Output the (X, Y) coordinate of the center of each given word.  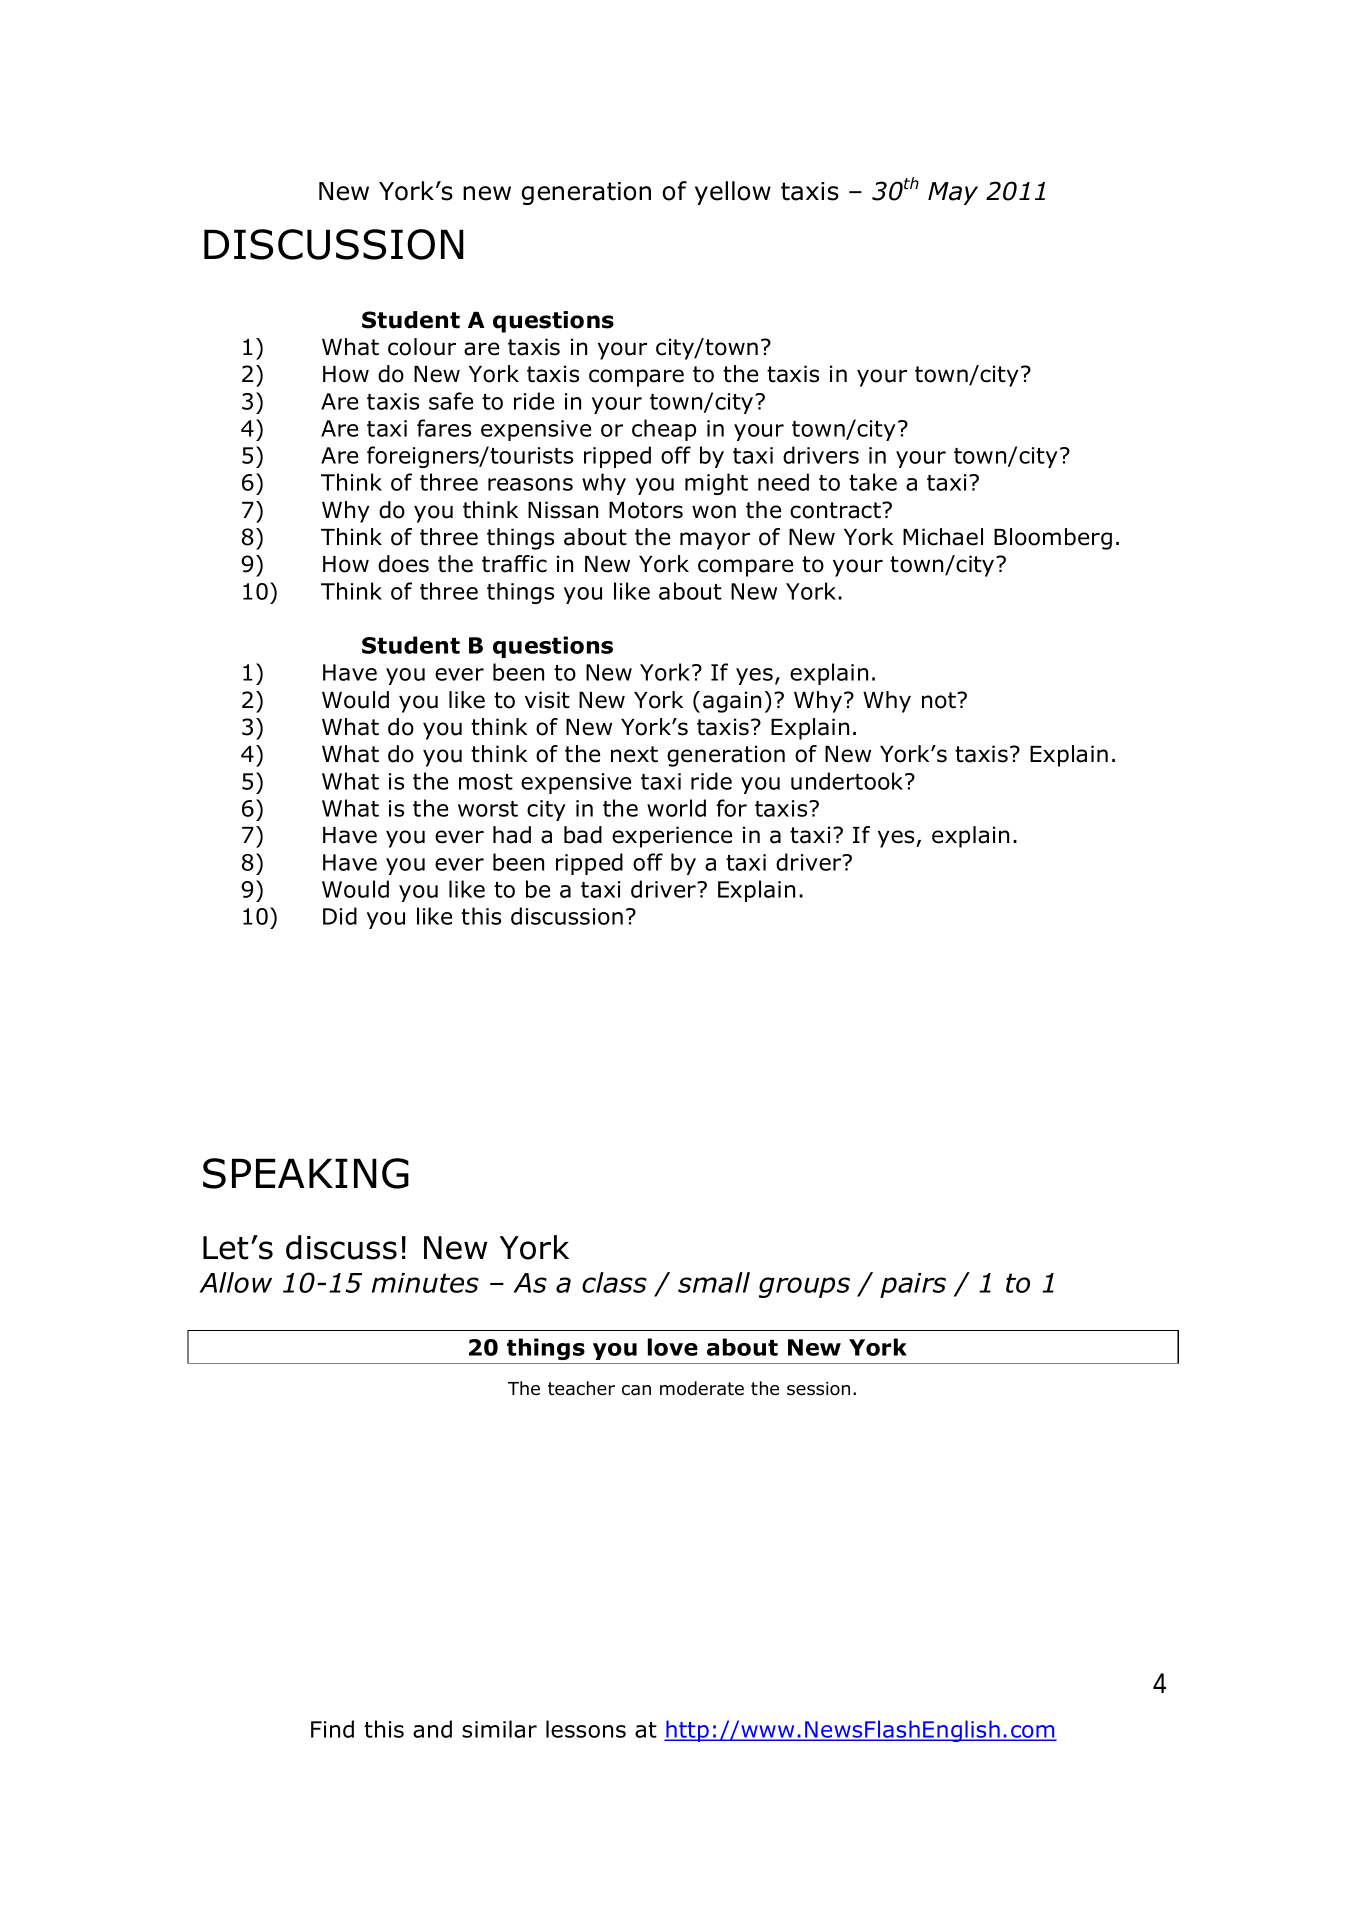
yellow (733, 193)
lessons (586, 1729)
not (940, 700)
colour (422, 347)
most (486, 782)
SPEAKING (306, 1173)
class (614, 1282)
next (634, 754)
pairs (913, 1285)
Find (332, 1729)
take (873, 482)
